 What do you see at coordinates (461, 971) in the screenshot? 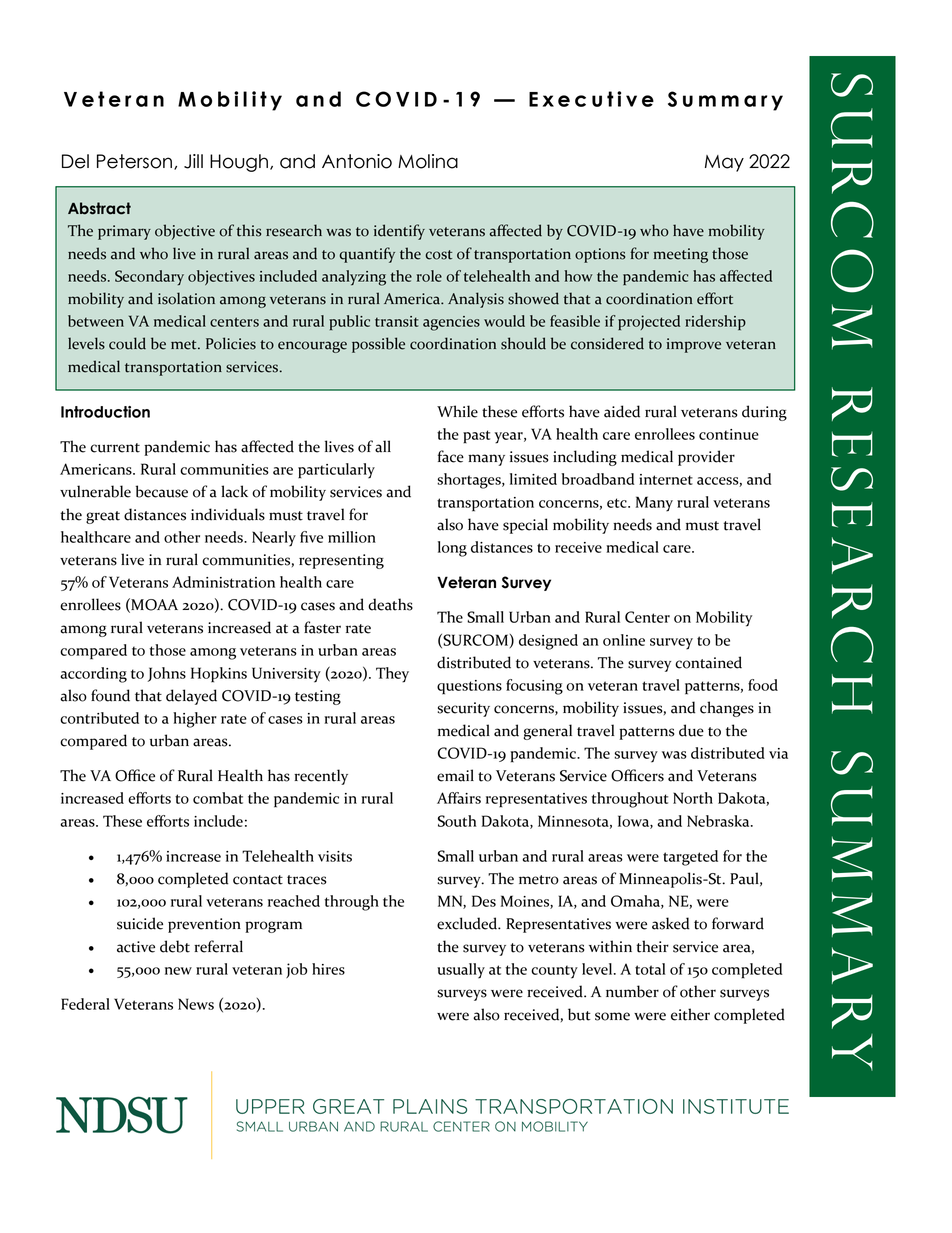
I see `usually` at bounding box center [461, 971].
